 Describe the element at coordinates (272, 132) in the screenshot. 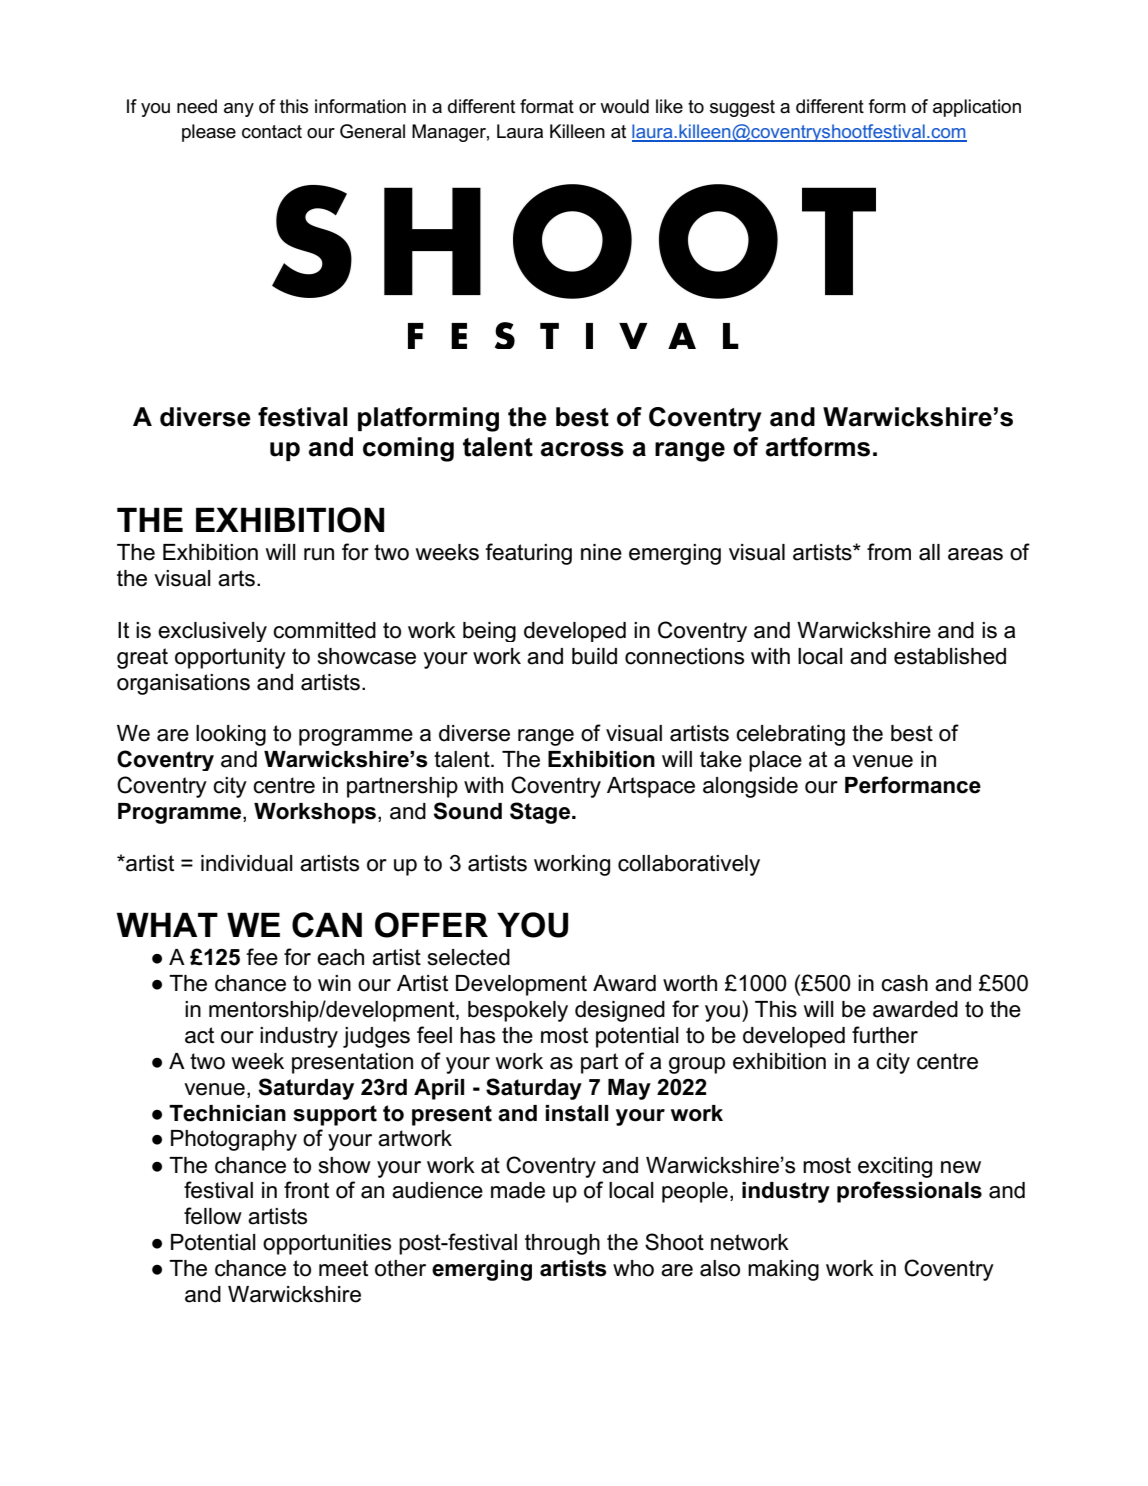

I see `contact` at that location.
